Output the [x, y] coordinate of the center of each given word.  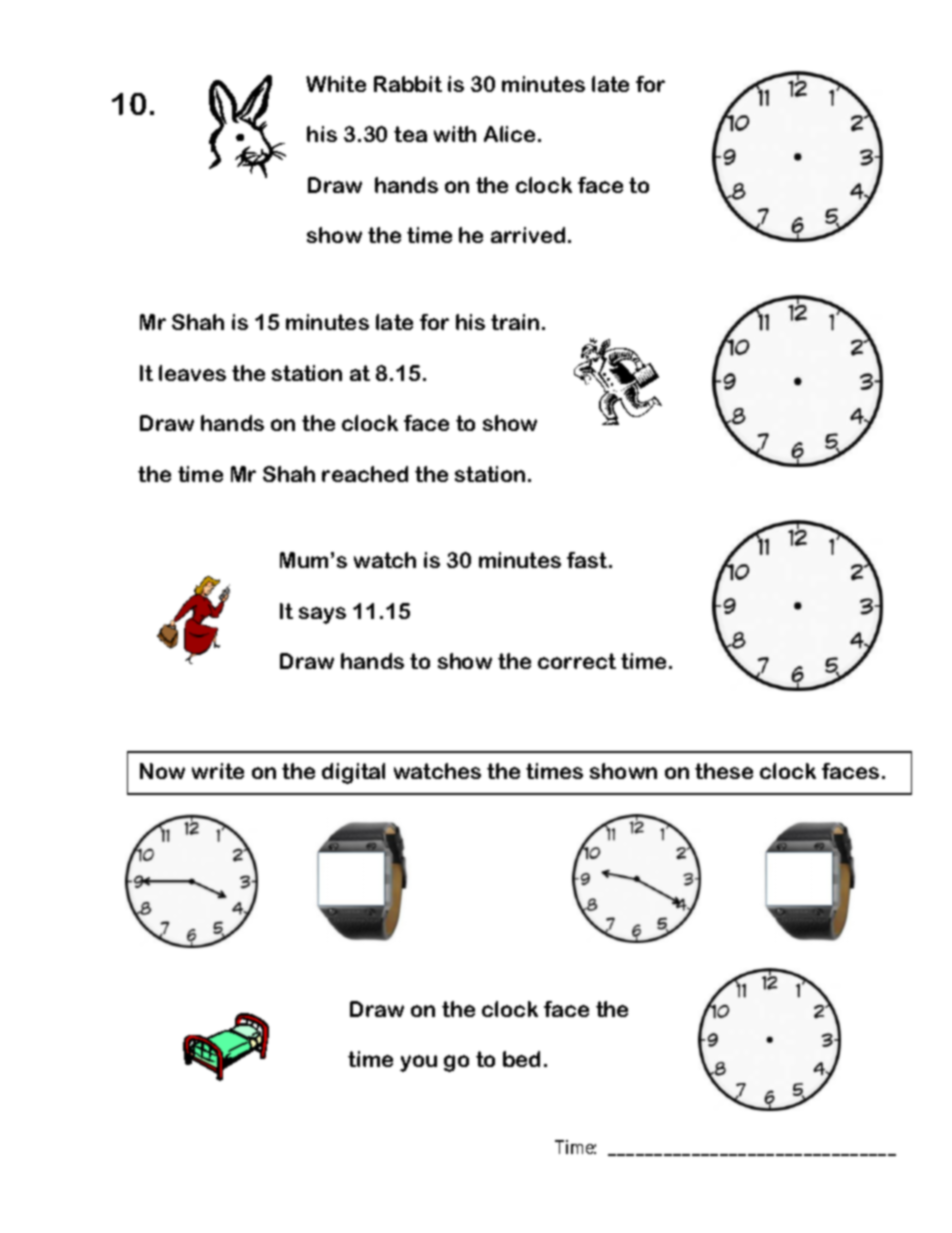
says [322, 615]
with [455, 134]
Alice [509, 134]
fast [588, 560]
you [418, 1063]
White [336, 84]
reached [365, 474]
